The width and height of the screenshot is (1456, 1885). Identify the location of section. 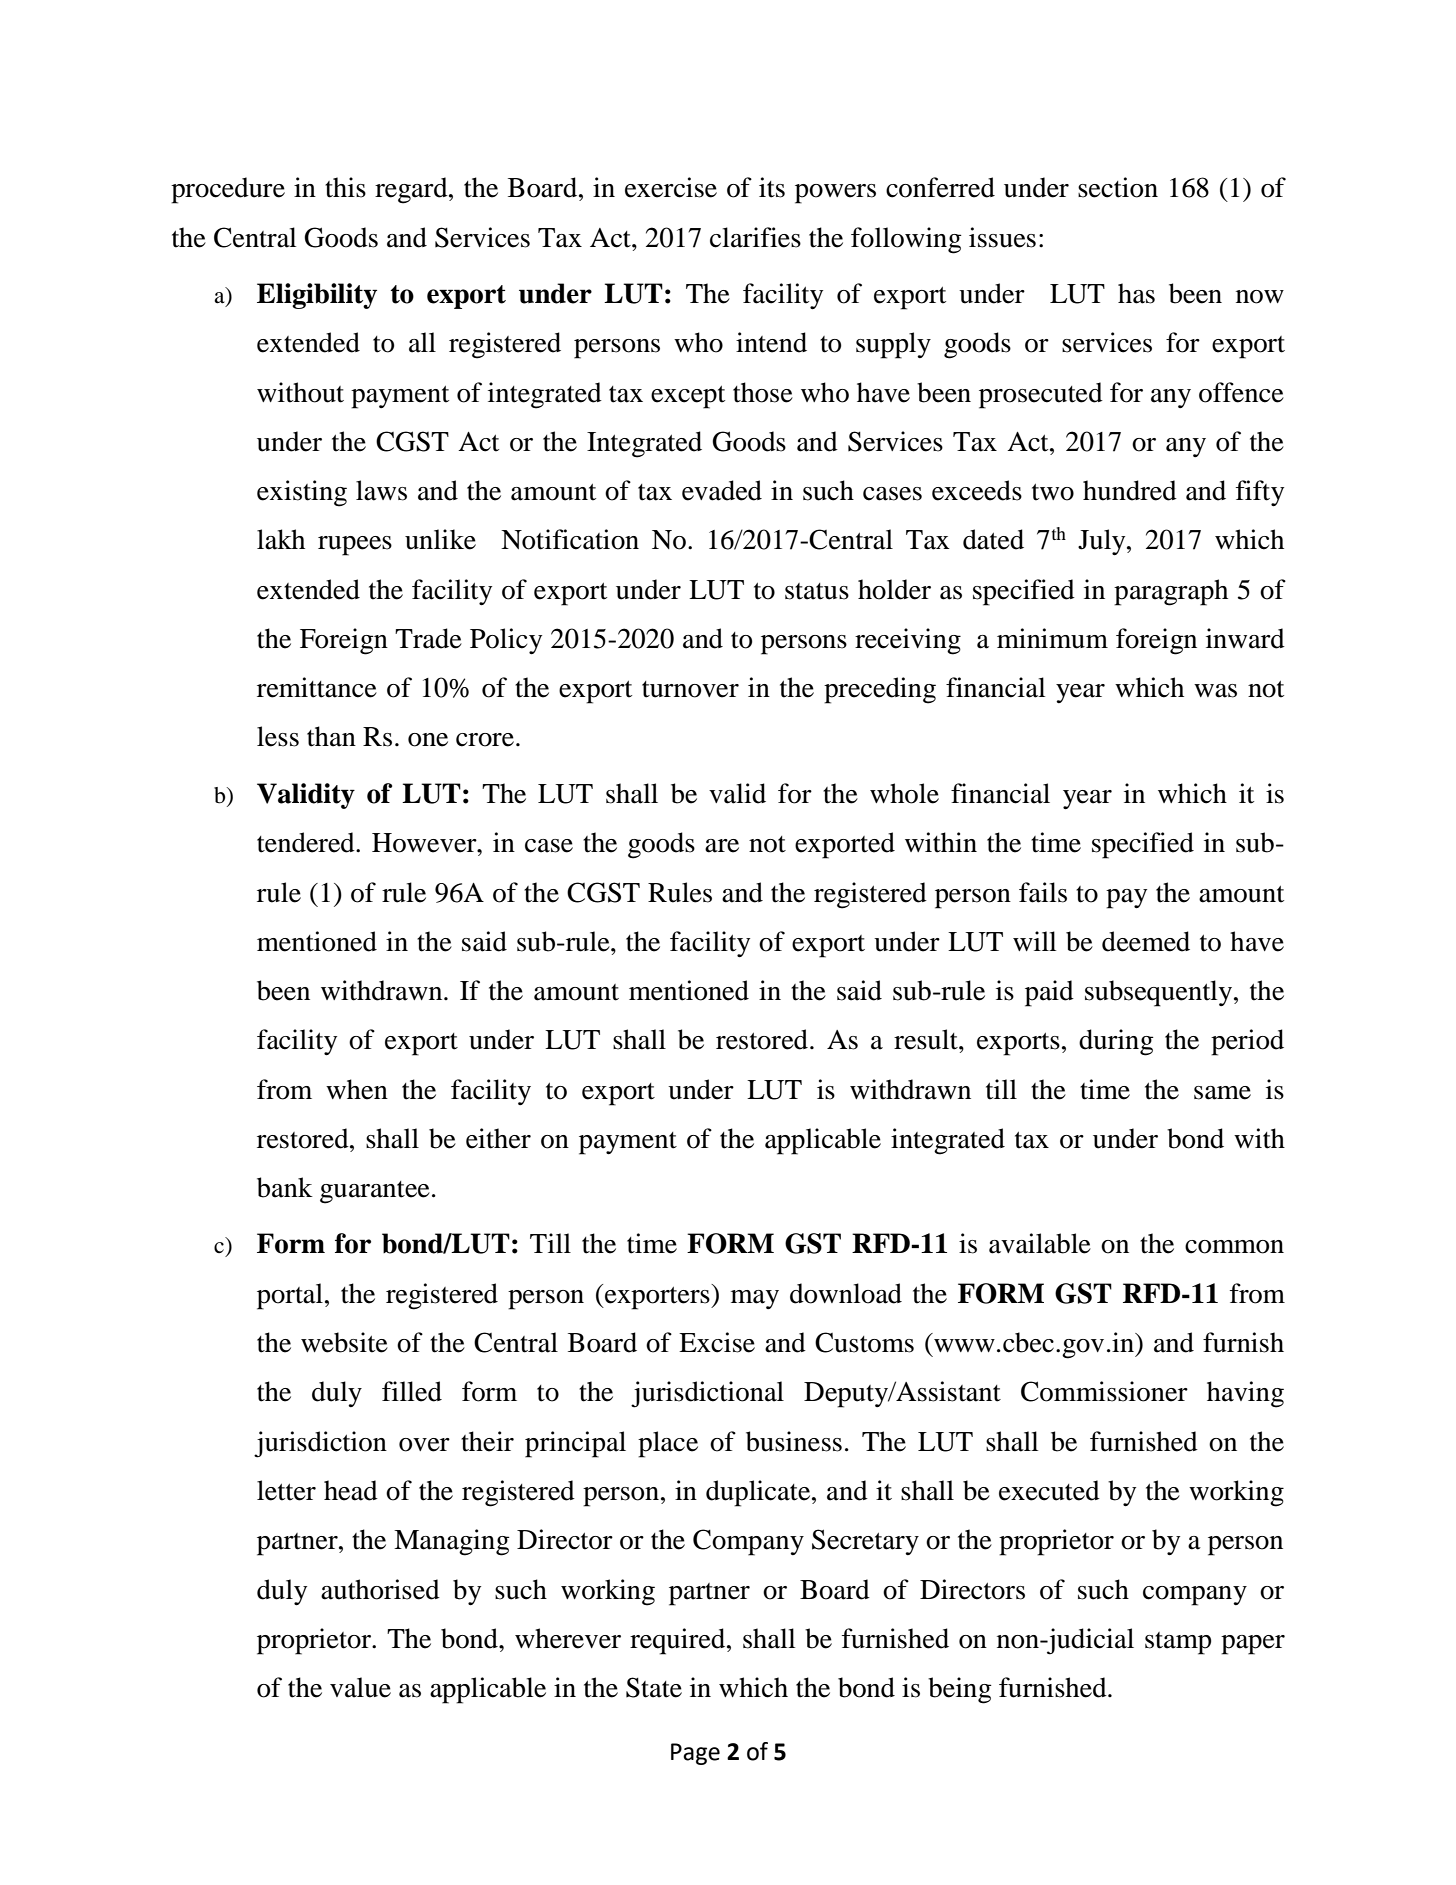
(1118, 187).
